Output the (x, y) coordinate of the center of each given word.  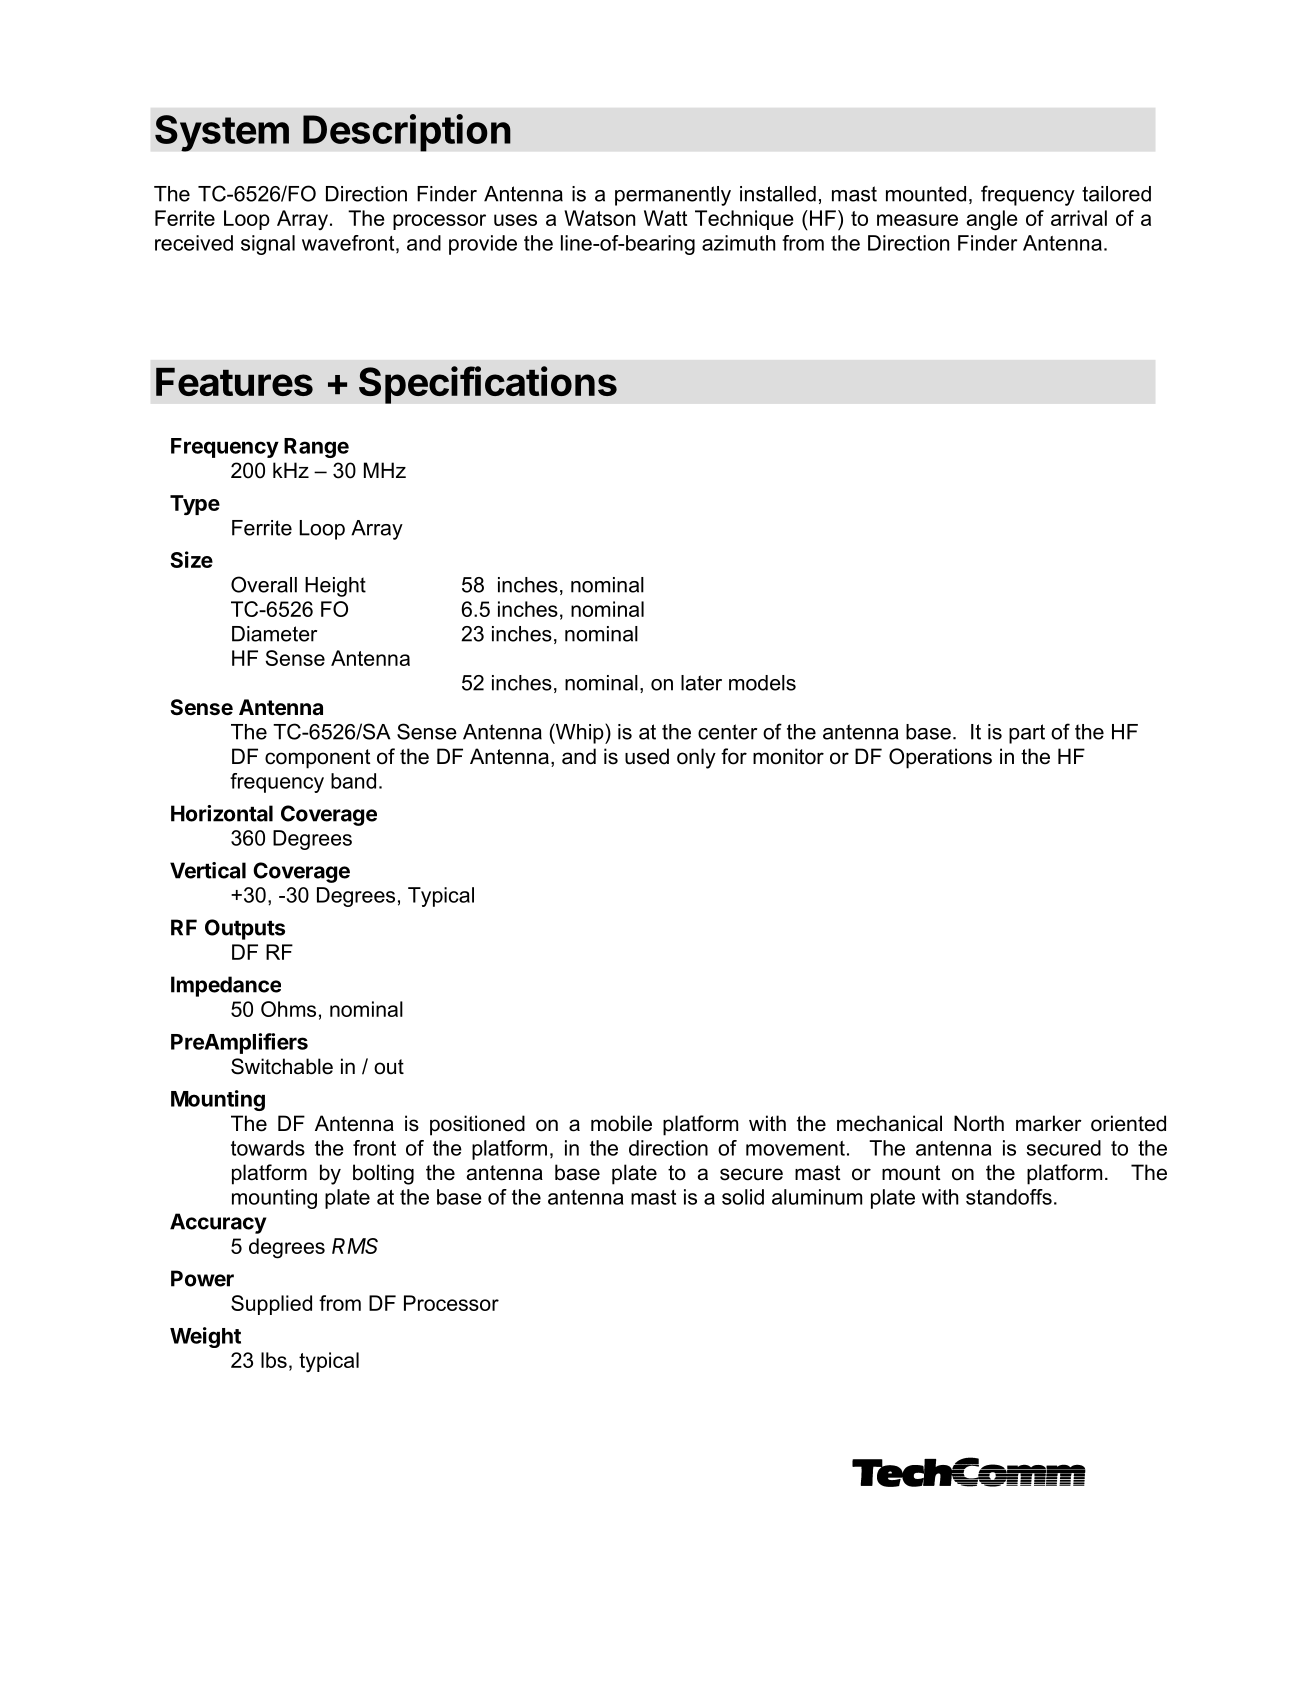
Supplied (271, 1305)
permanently (673, 196)
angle (992, 220)
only (696, 758)
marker (1049, 1123)
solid (743, 1197)
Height (335, 587)
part (1027, 734)
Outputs (245, 929)
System (222, 133)
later (701, 683)
